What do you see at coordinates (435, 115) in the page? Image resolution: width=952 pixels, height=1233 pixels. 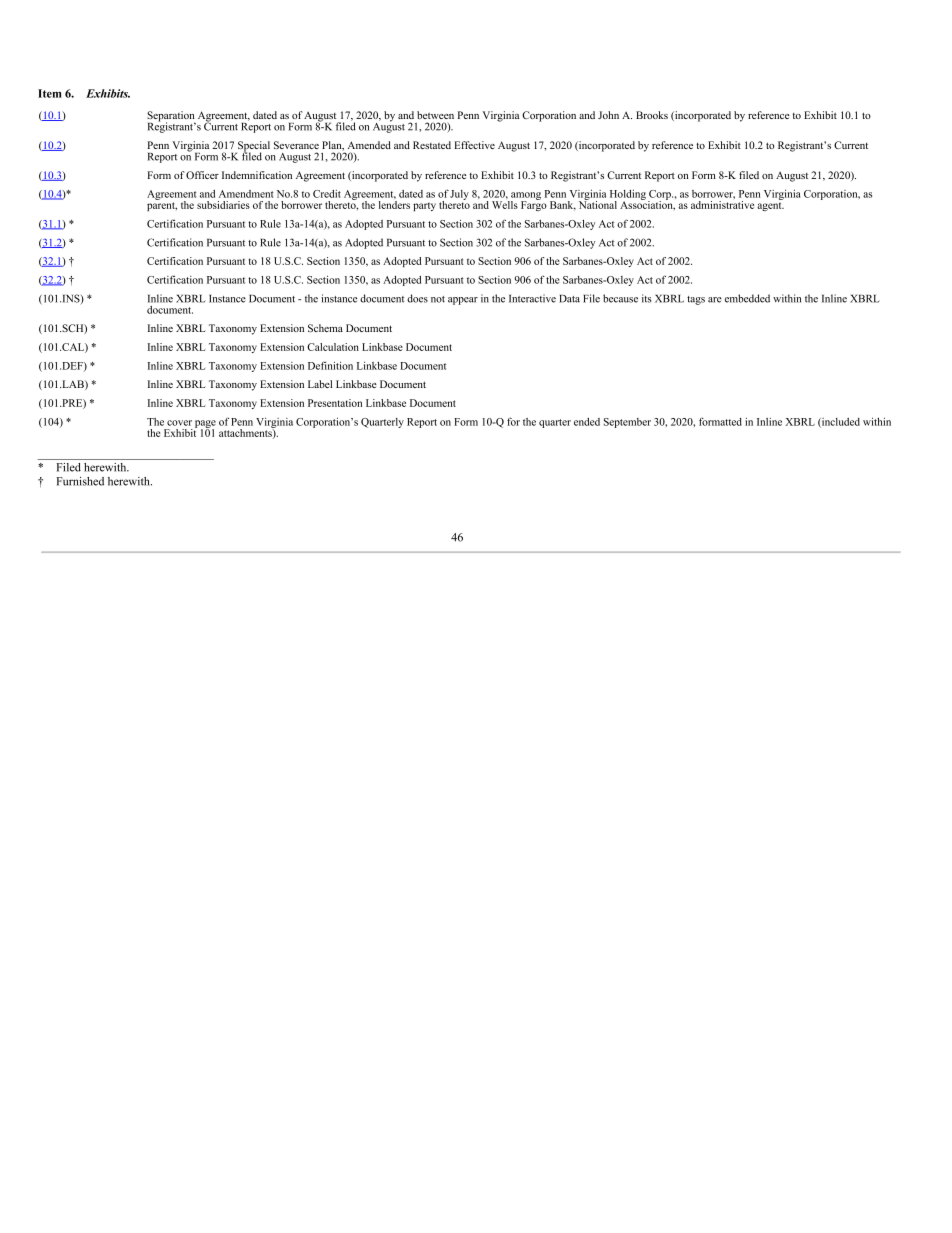 I see `between` at bounding box center [435, 115].
